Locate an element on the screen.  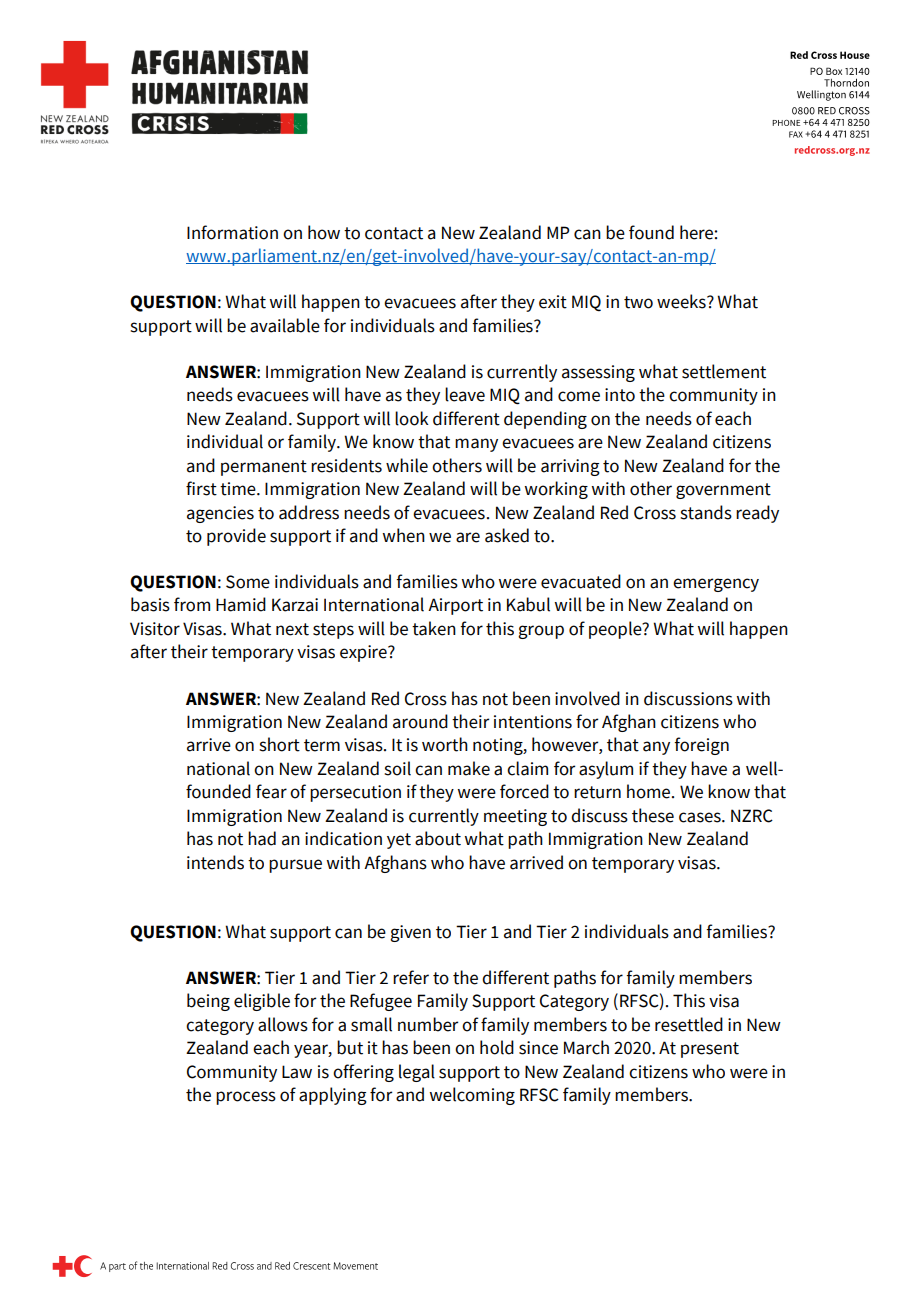
process is located at coordinates (246, 1098).
